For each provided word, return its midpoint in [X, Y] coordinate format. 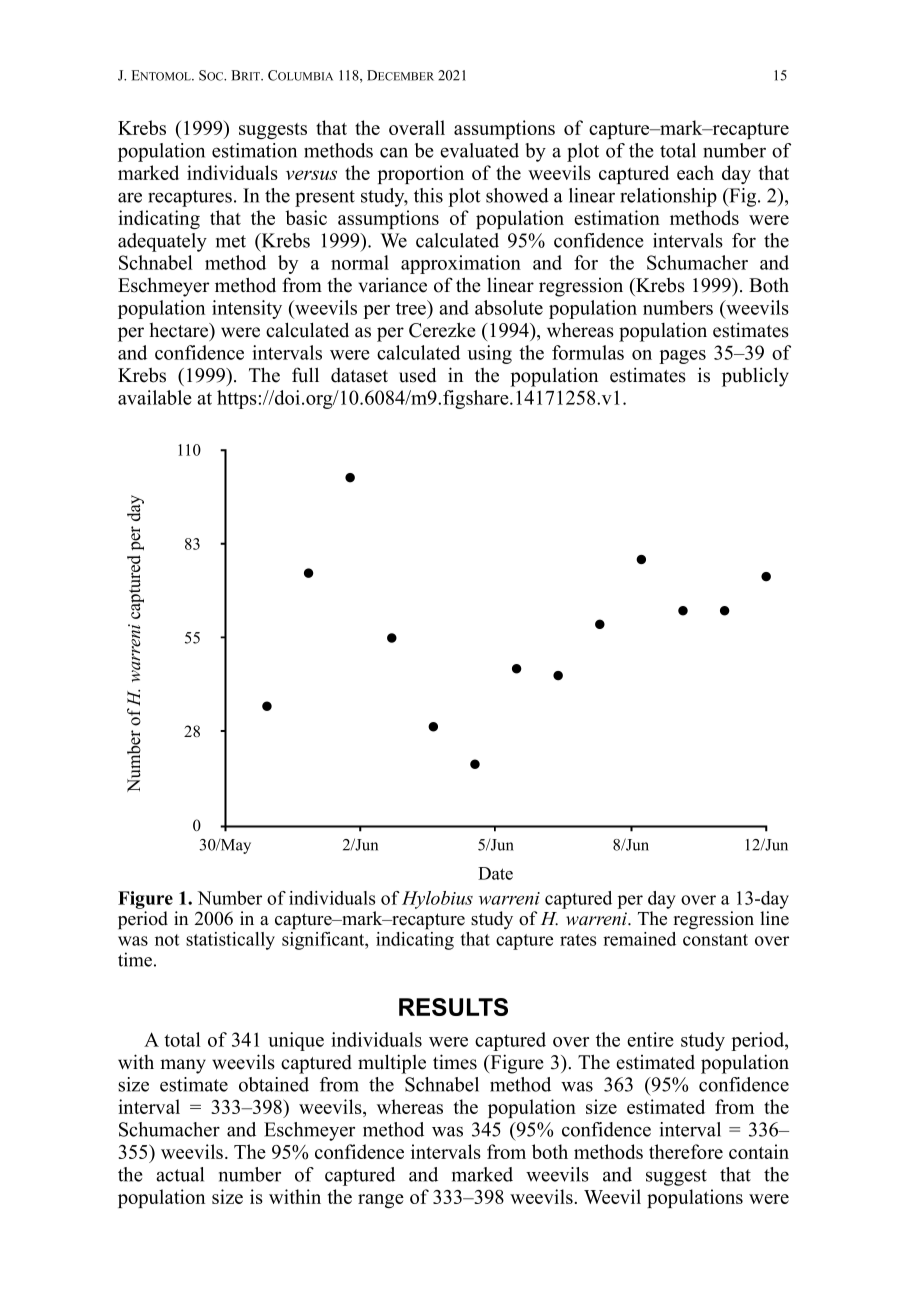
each [695, 172]
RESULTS [453, 1007]
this [428, 195]
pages [682, 357]
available [155, 397]
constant [715, 940]
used [417, 375]
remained [639, 939]
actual [180, 1174]
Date [495, 873]
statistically [230, 941]
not [167, 940]
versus [311, 175]
